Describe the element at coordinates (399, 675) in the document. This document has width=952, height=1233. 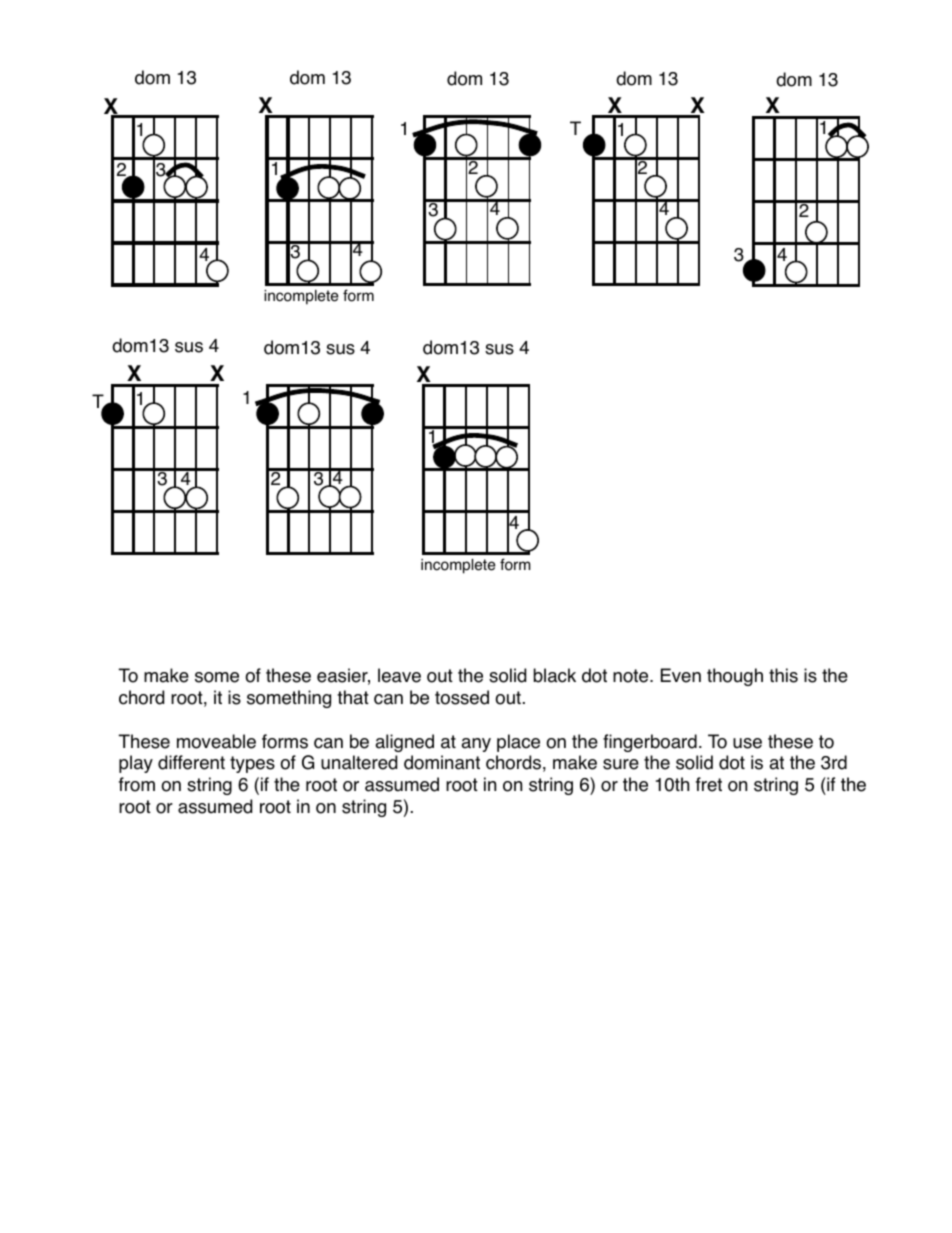
I see `leave` at that location.
